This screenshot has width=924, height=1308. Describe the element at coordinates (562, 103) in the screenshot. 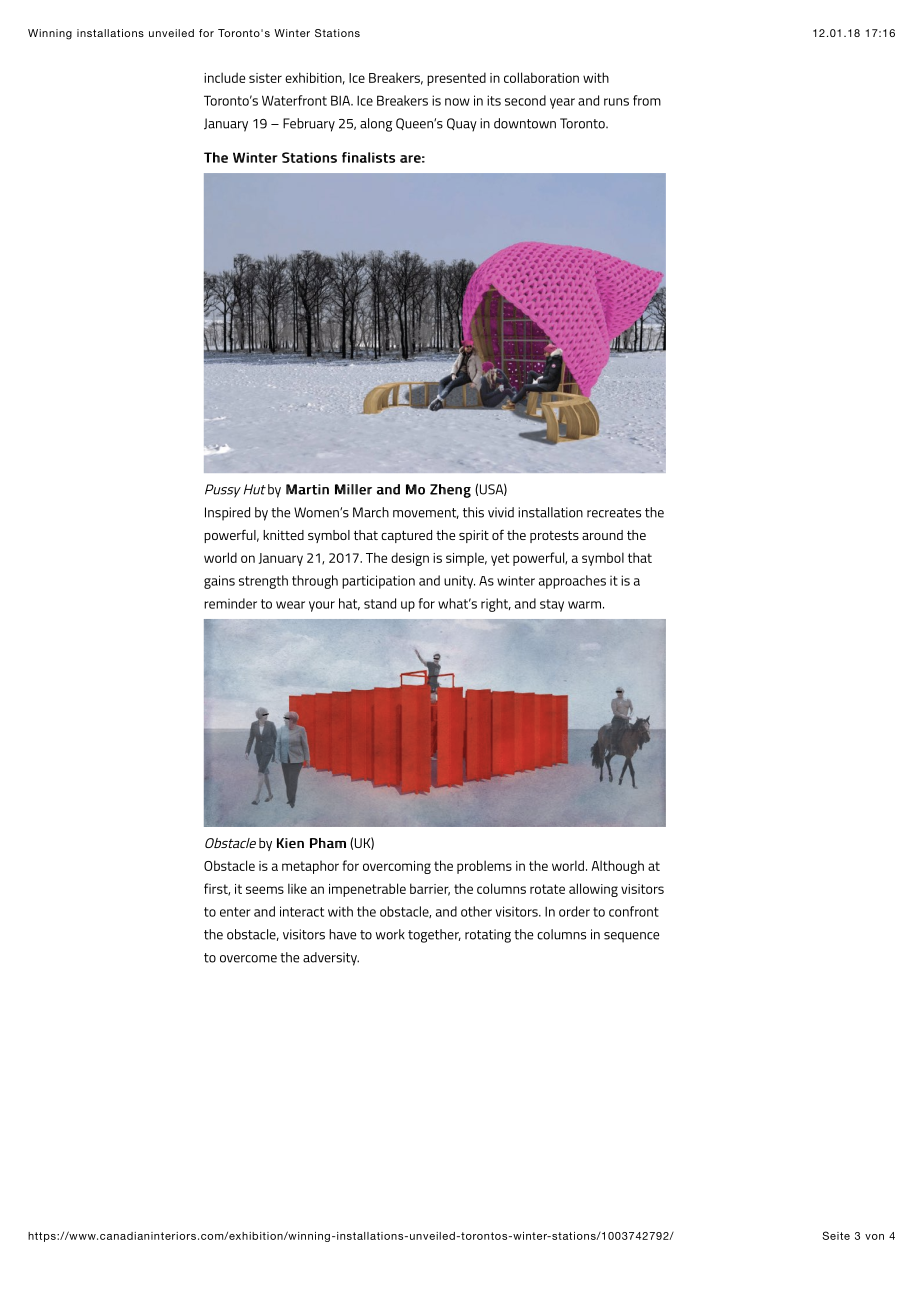

I see `year` at that location.
